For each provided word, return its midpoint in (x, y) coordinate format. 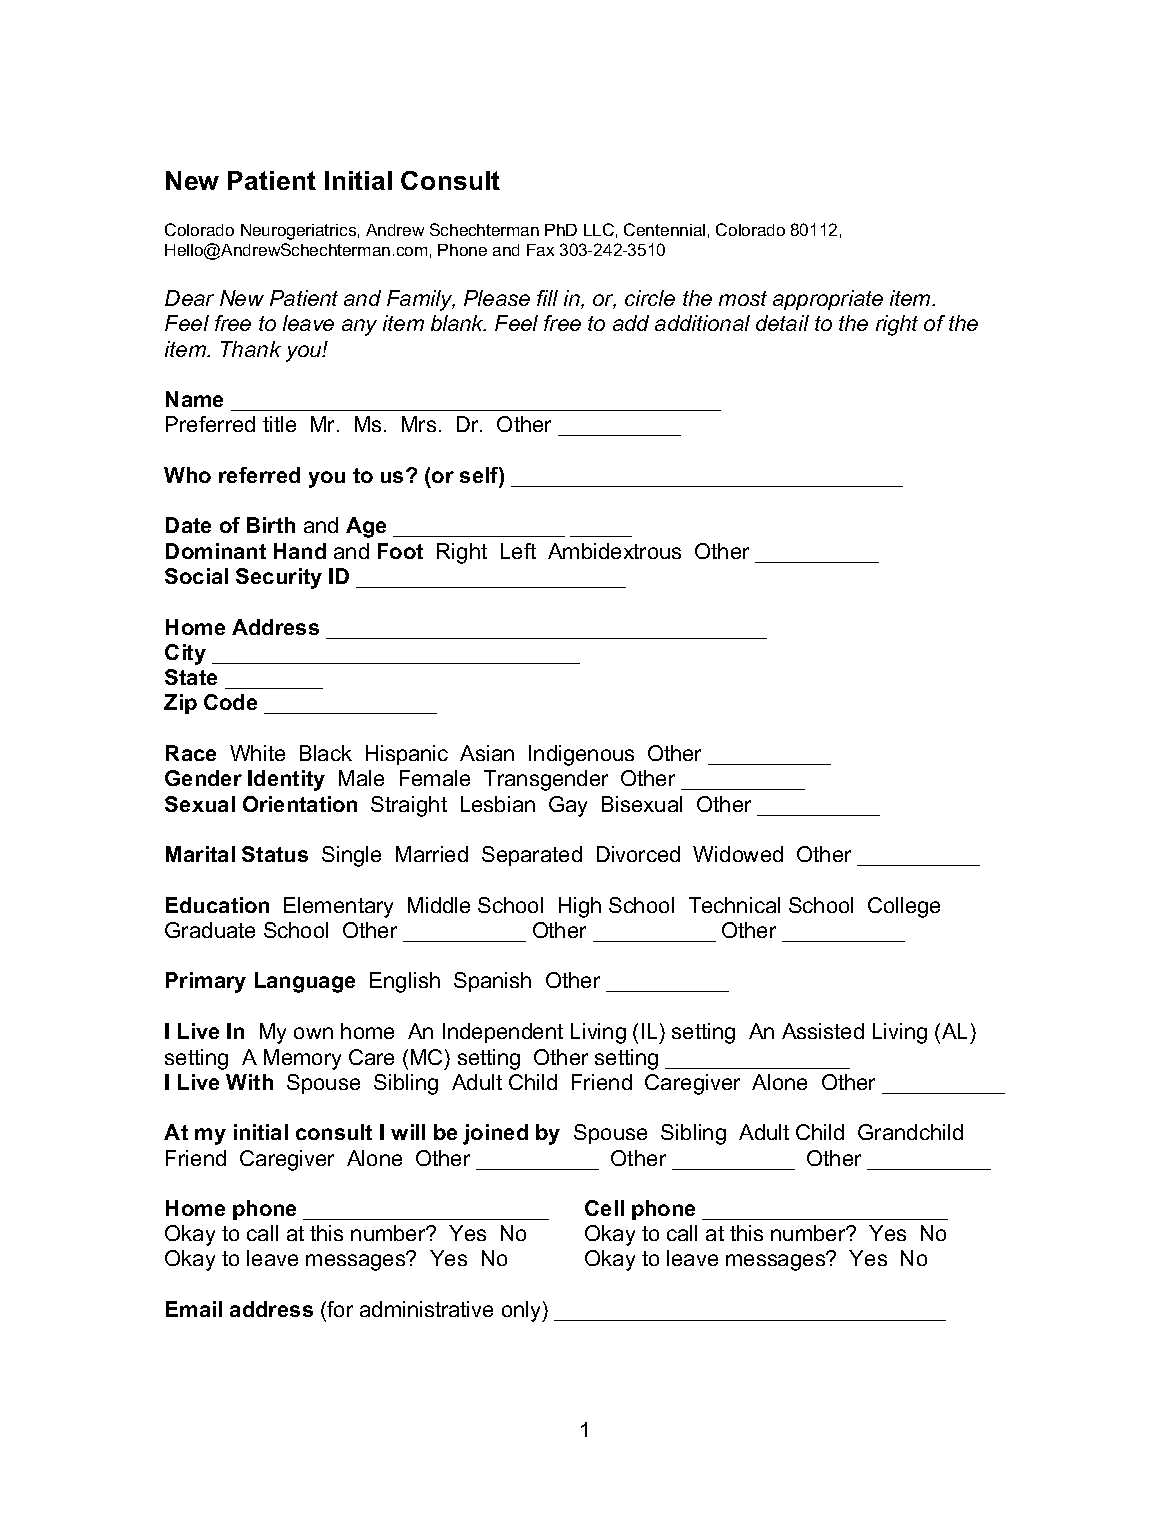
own (313, 1033)
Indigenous (581, 755)
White (257, 753)
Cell (604, 1208)
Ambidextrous (614, 551)
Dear (189, 298)
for (340, 1309)
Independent (503, 1033)
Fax (540, 250)
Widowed (738, 854)
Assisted (823, 1031)
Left (518, 551)
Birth (271, 525)
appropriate (828, 300)
